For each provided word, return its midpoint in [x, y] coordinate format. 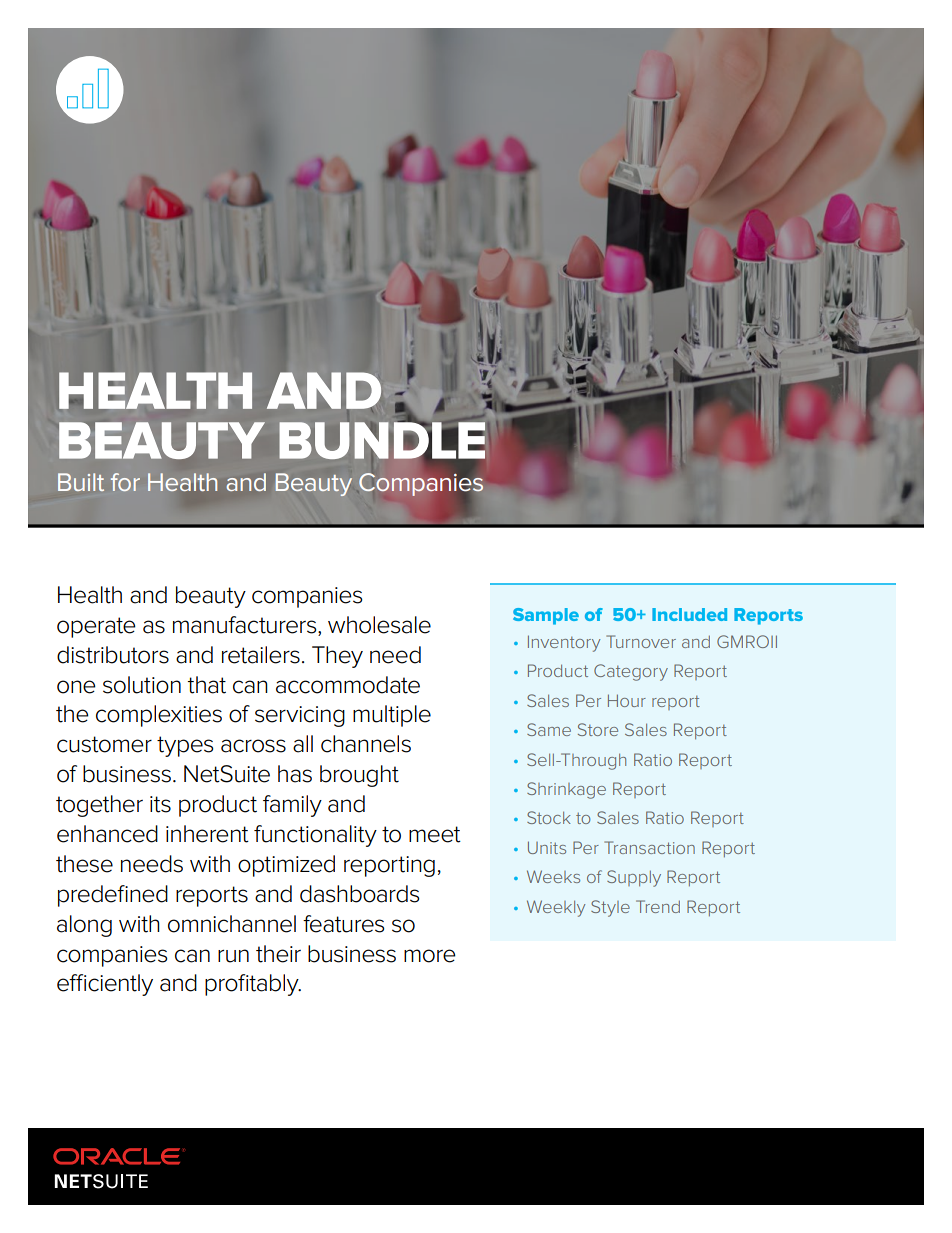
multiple [392, 716]
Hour [627, 700]
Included [689, 614]
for [125, 482]
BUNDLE [382, 441]
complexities [159, 716]
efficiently [105, 985]
